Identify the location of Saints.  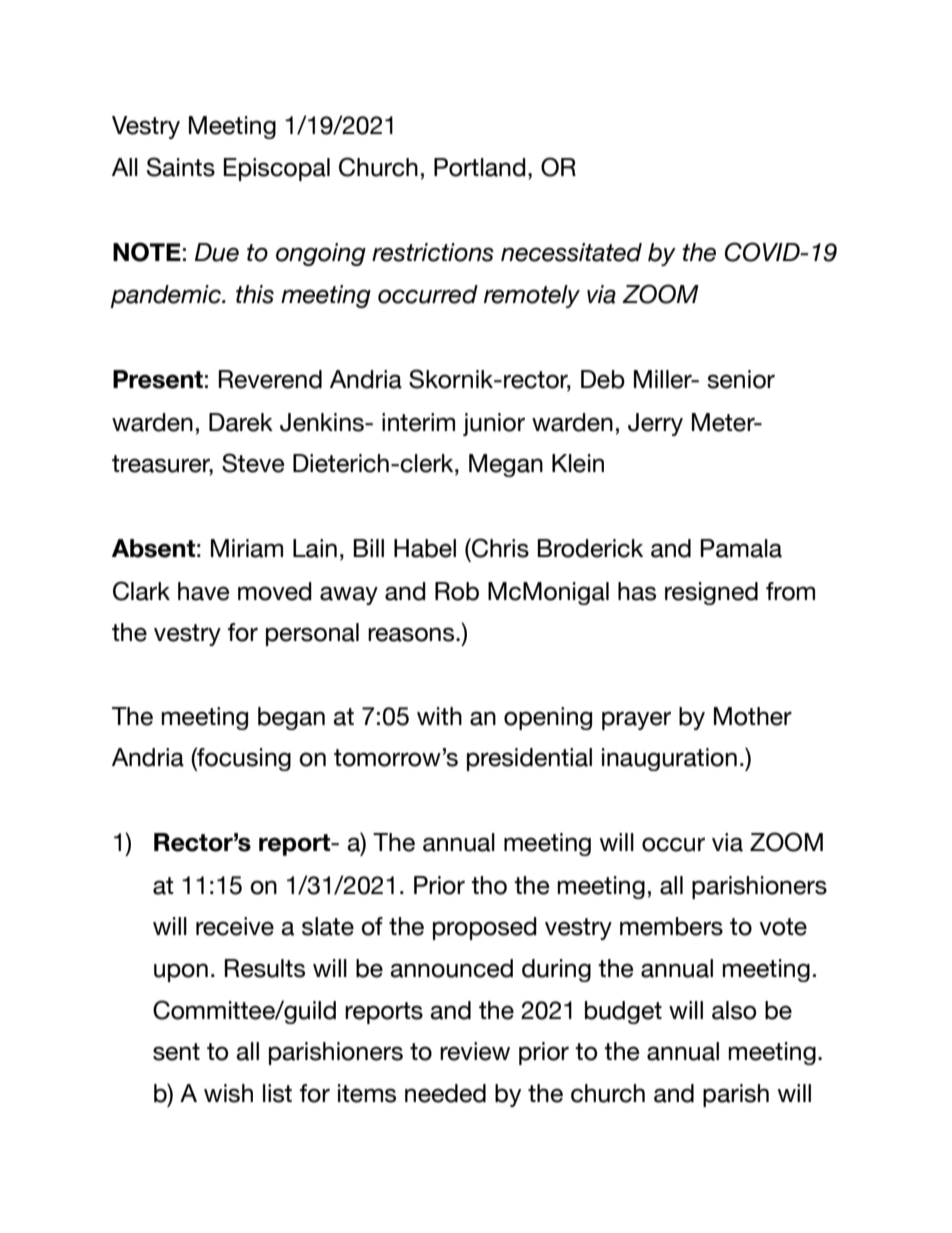
(181, 167).
